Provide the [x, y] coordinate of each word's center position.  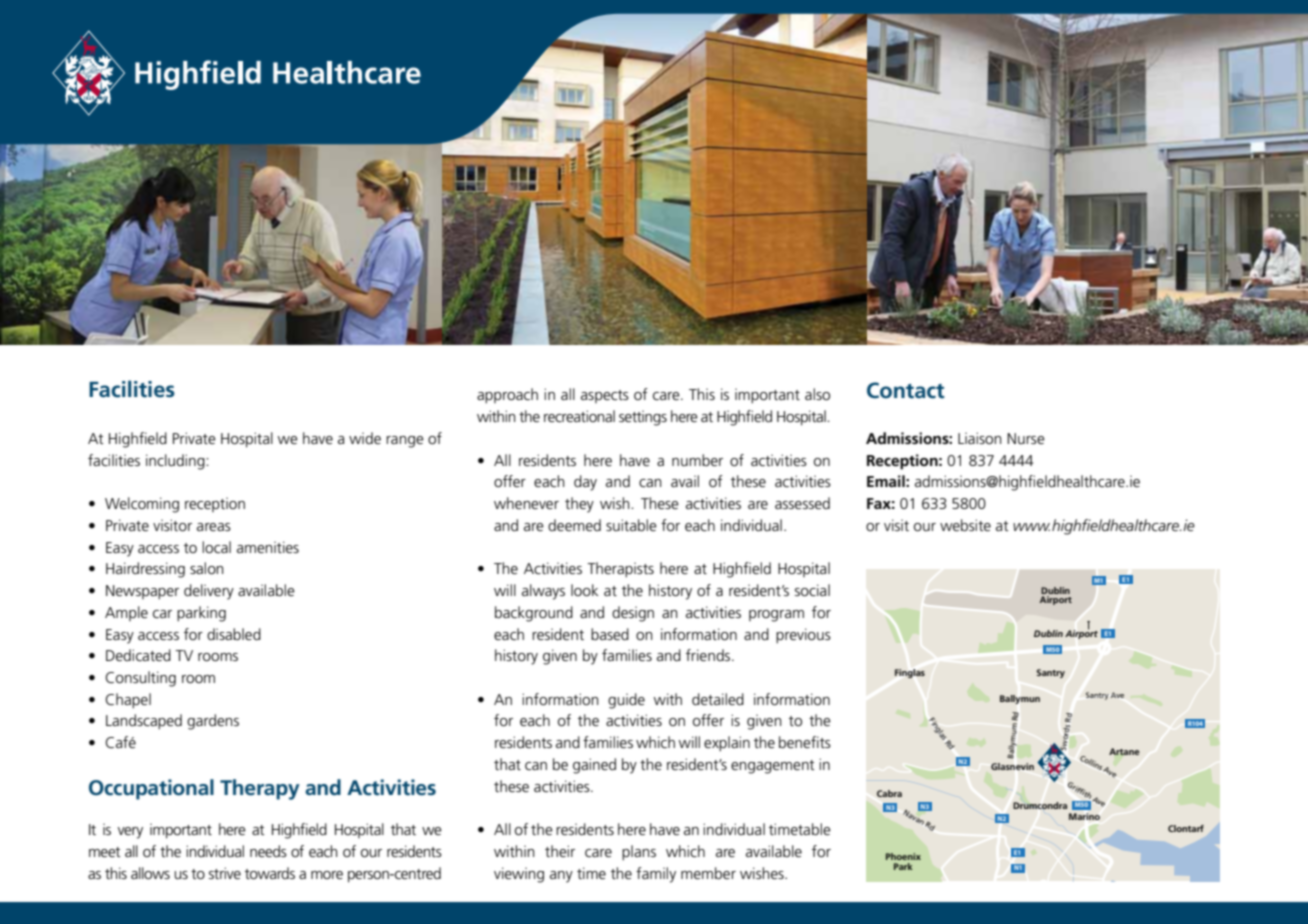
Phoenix [903, 856]
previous [803, 636]
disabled [234, 634]
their [560, 851]
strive [225, 873]
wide [365, 438]
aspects [605, 396]
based [610, 634]
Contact [906, 390]
